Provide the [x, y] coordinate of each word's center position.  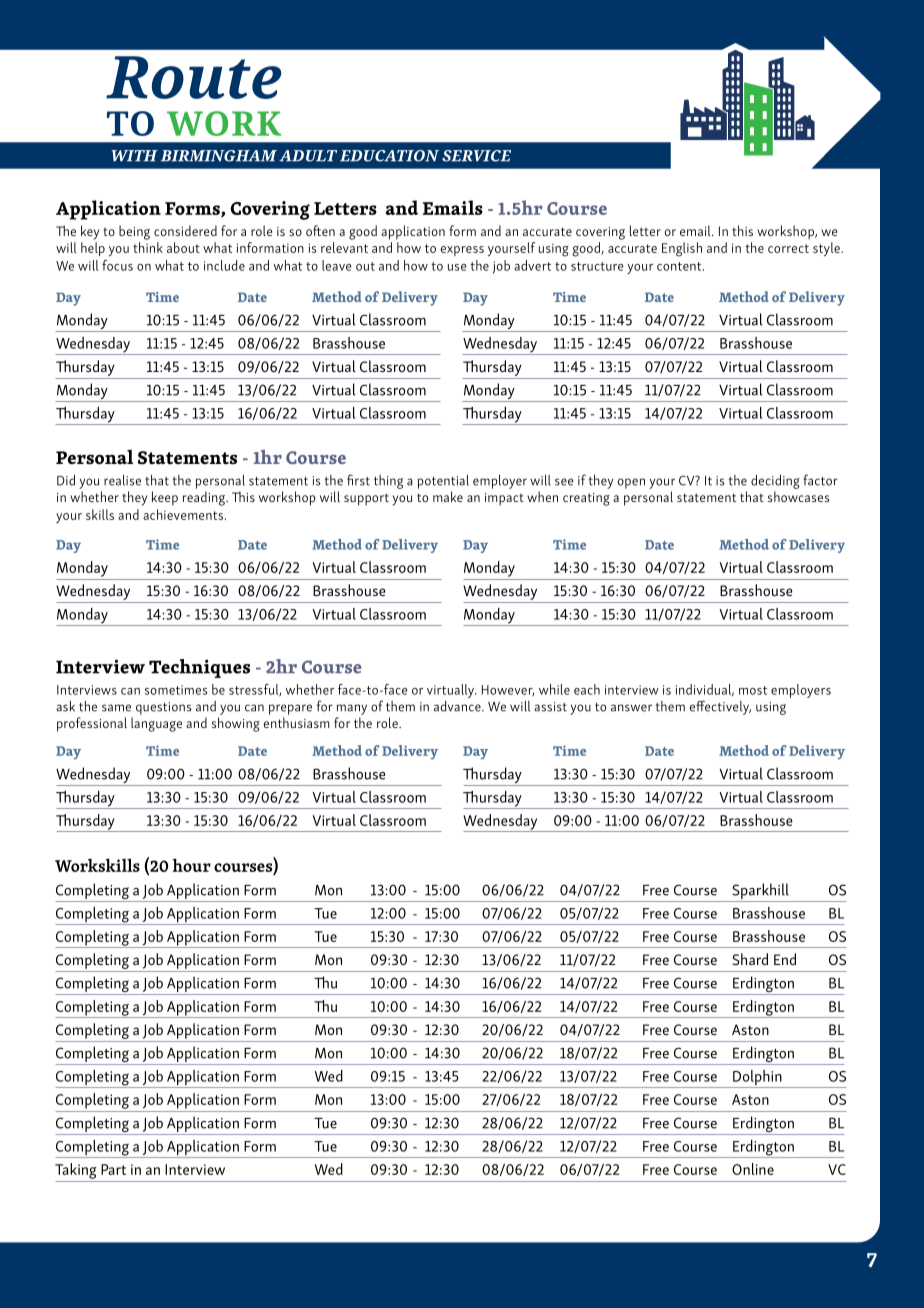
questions [163, 708]
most [753, 690]
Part [113, 1169]
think [148, 247]
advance [458, 706]
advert [532, 265]
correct [788, 248]
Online [753, 1169]
